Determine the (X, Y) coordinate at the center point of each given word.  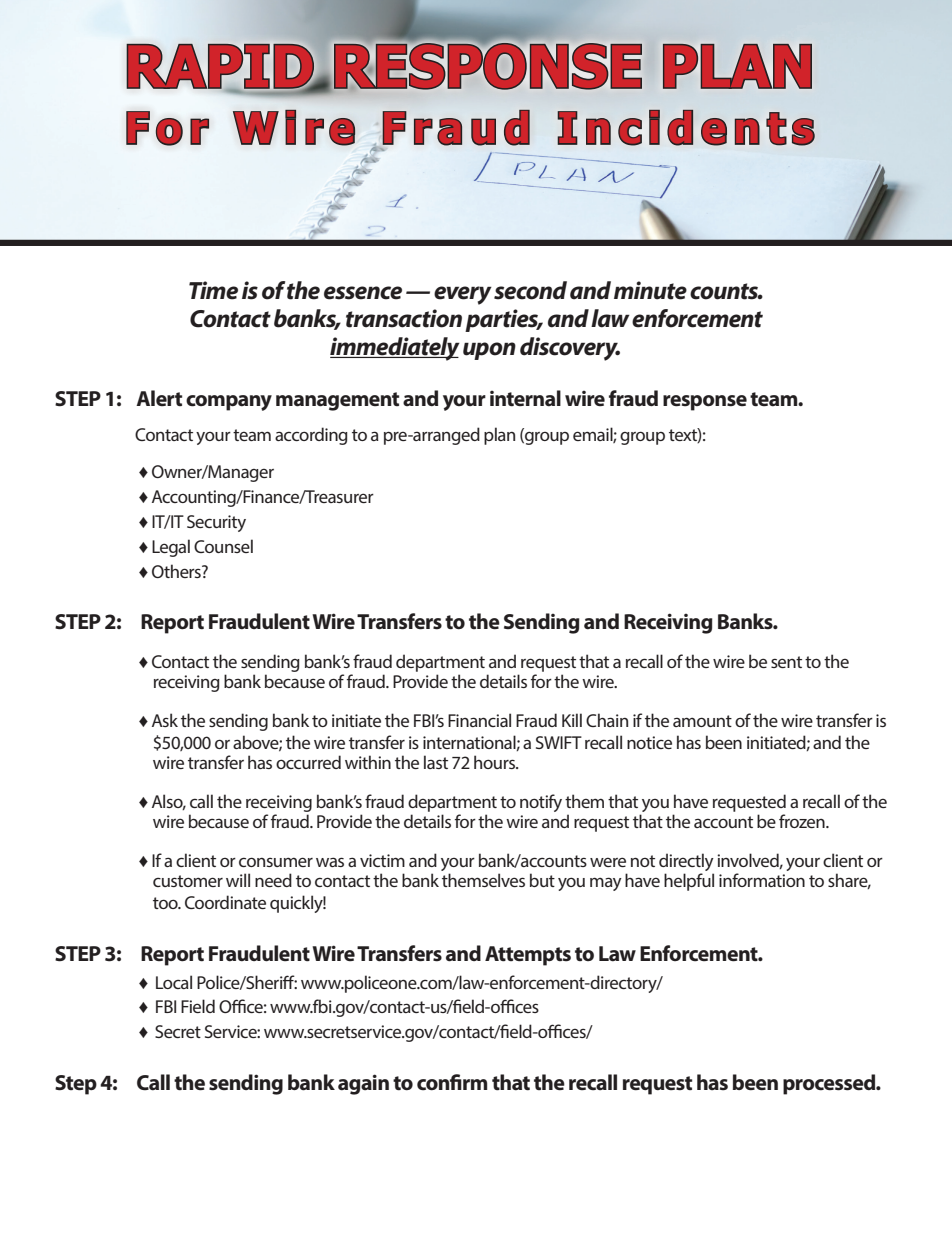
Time (213, 290)
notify (541, 803)
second (530, 290)
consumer (276, 862)
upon (489, 351)
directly (686, 863)
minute (650, 290)
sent (786, 662)
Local (174, 982)
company (229, 403)
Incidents (686, 128)
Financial (479, 720)
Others (177, 571)
